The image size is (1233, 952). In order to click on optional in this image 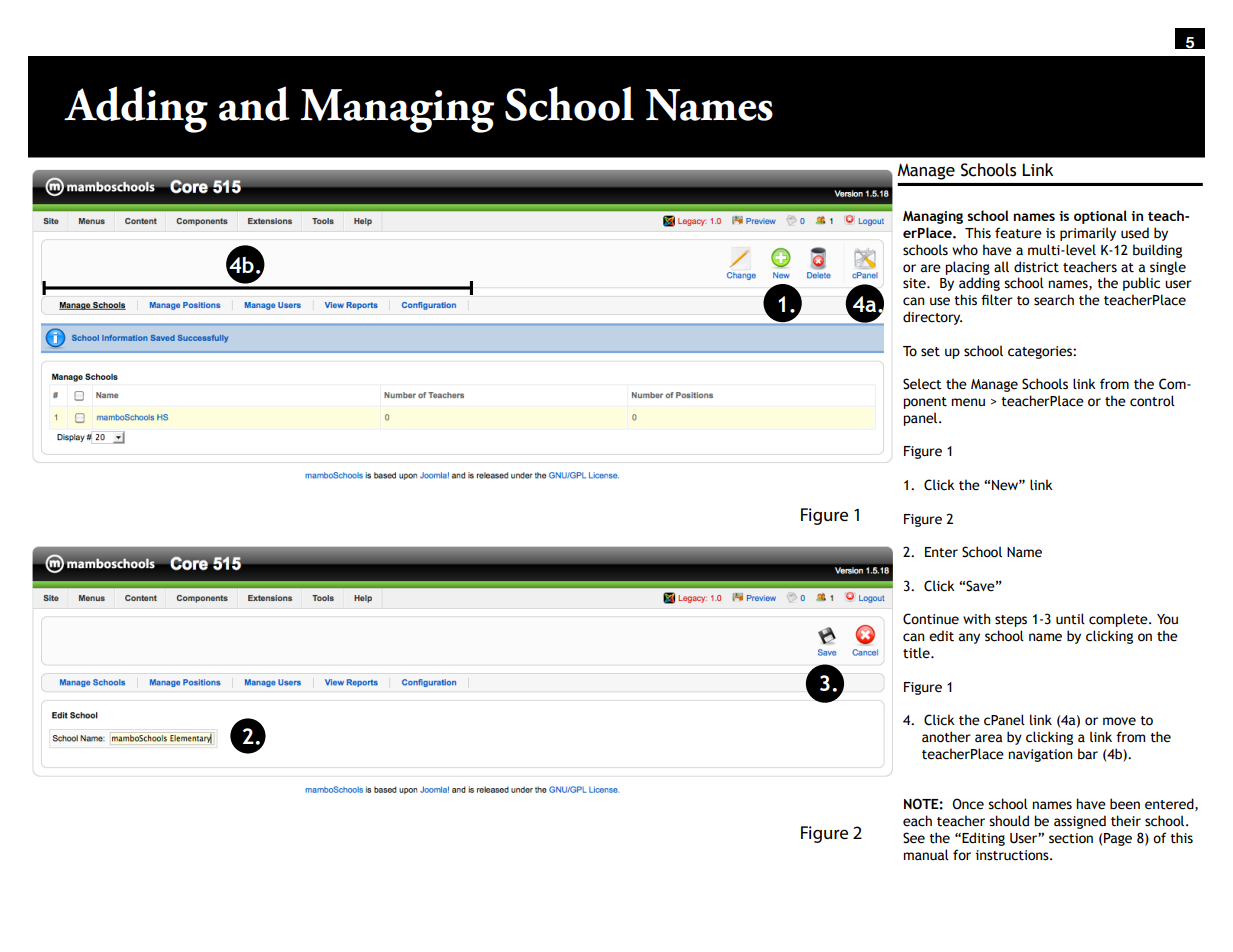, I will do `click(1100, 217)`.
